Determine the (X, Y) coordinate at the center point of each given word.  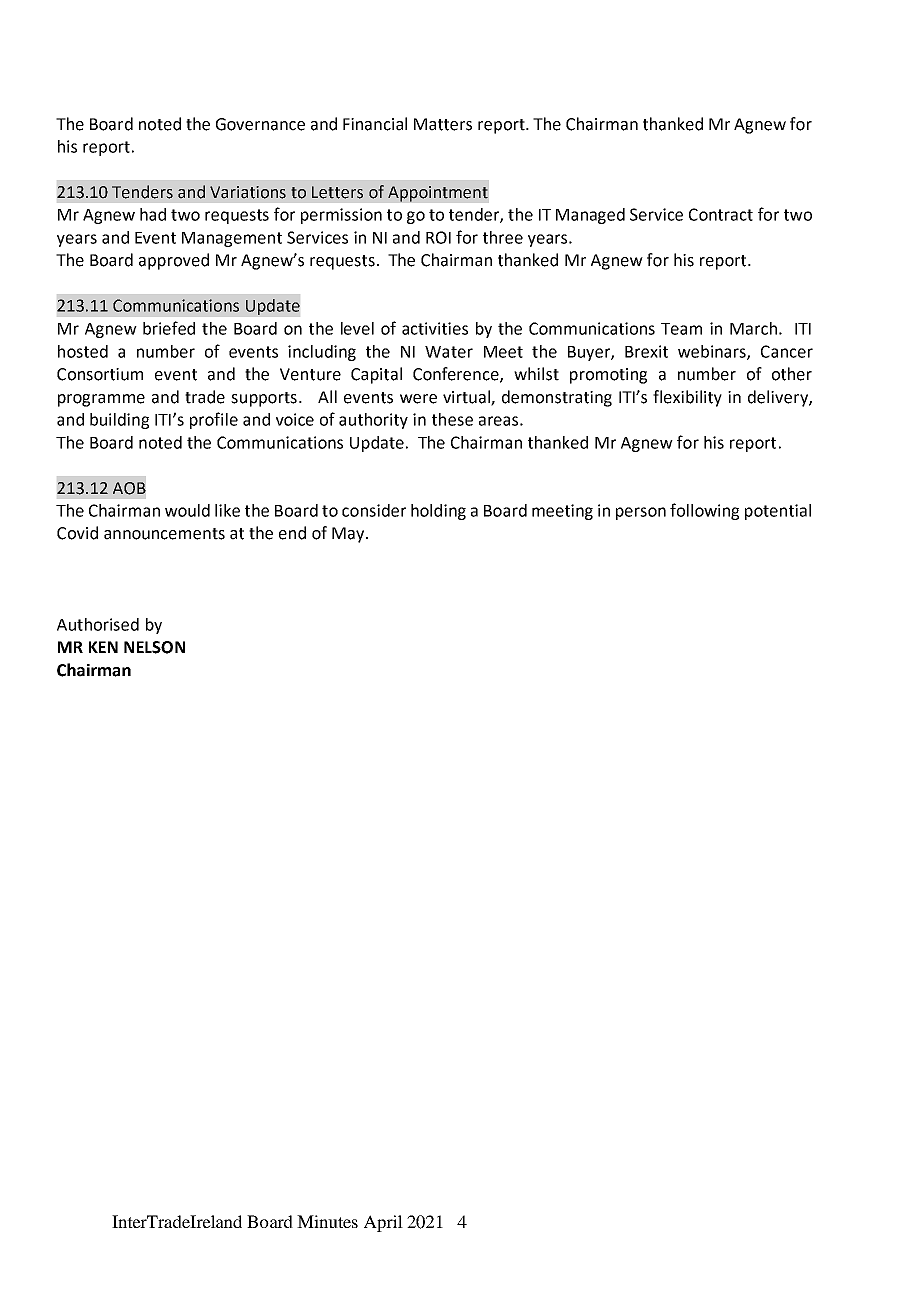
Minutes (327, 1221)
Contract (721, 214)
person (641, 513)
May (349, 535)
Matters (443, 124)
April (383, 1223)
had (153, 214)
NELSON (154, 647)
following (704, 511)
